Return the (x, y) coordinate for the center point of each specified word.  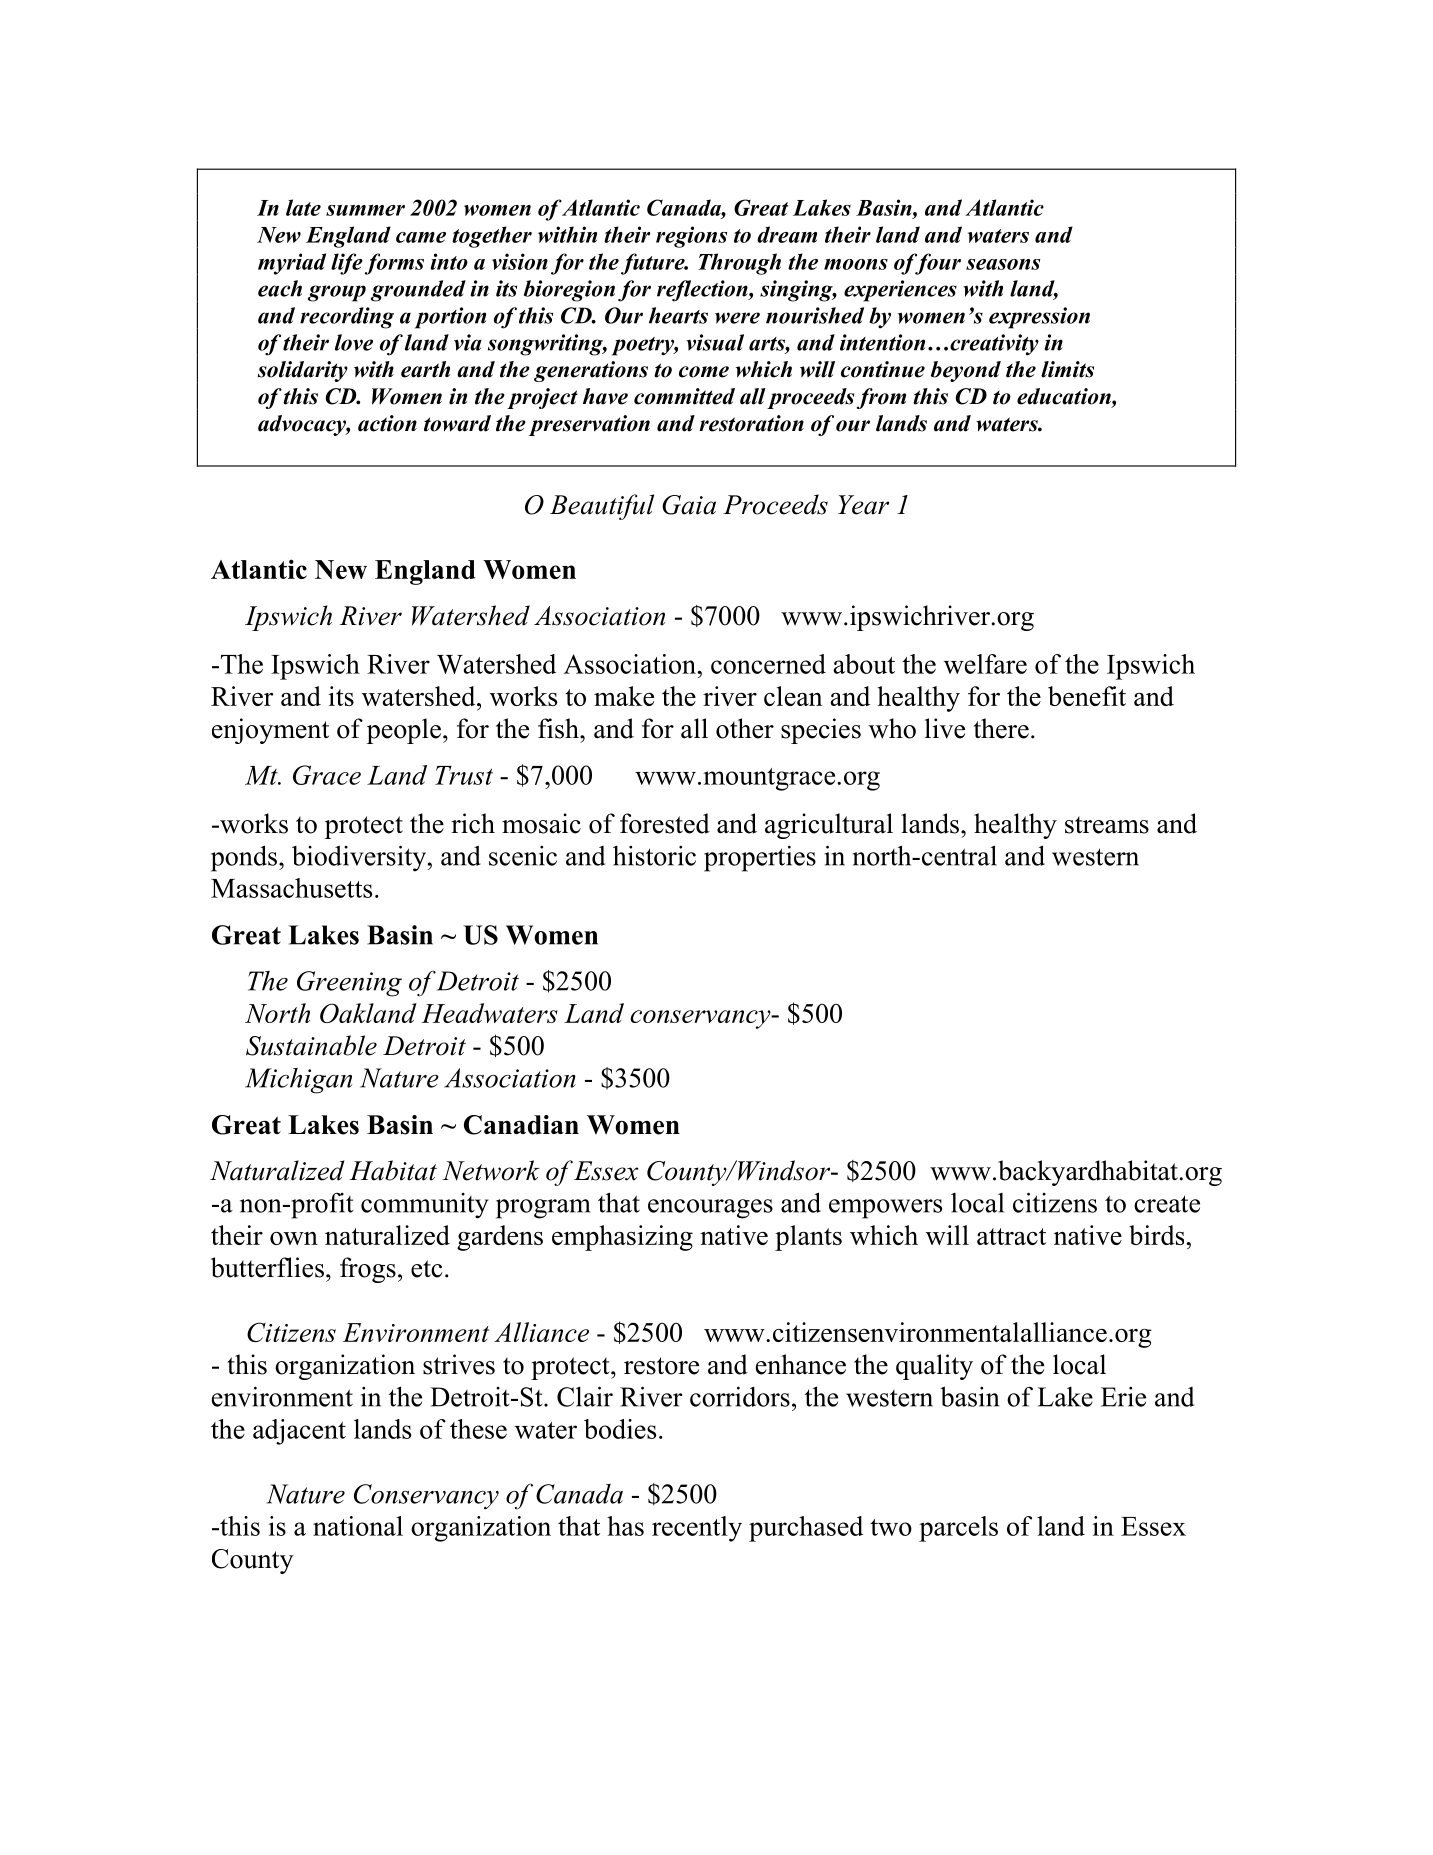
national (358, 1526)
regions (691, 237)
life (347, 264)
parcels (958, 1529)
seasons (1003, 264)
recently (697, 1529)
